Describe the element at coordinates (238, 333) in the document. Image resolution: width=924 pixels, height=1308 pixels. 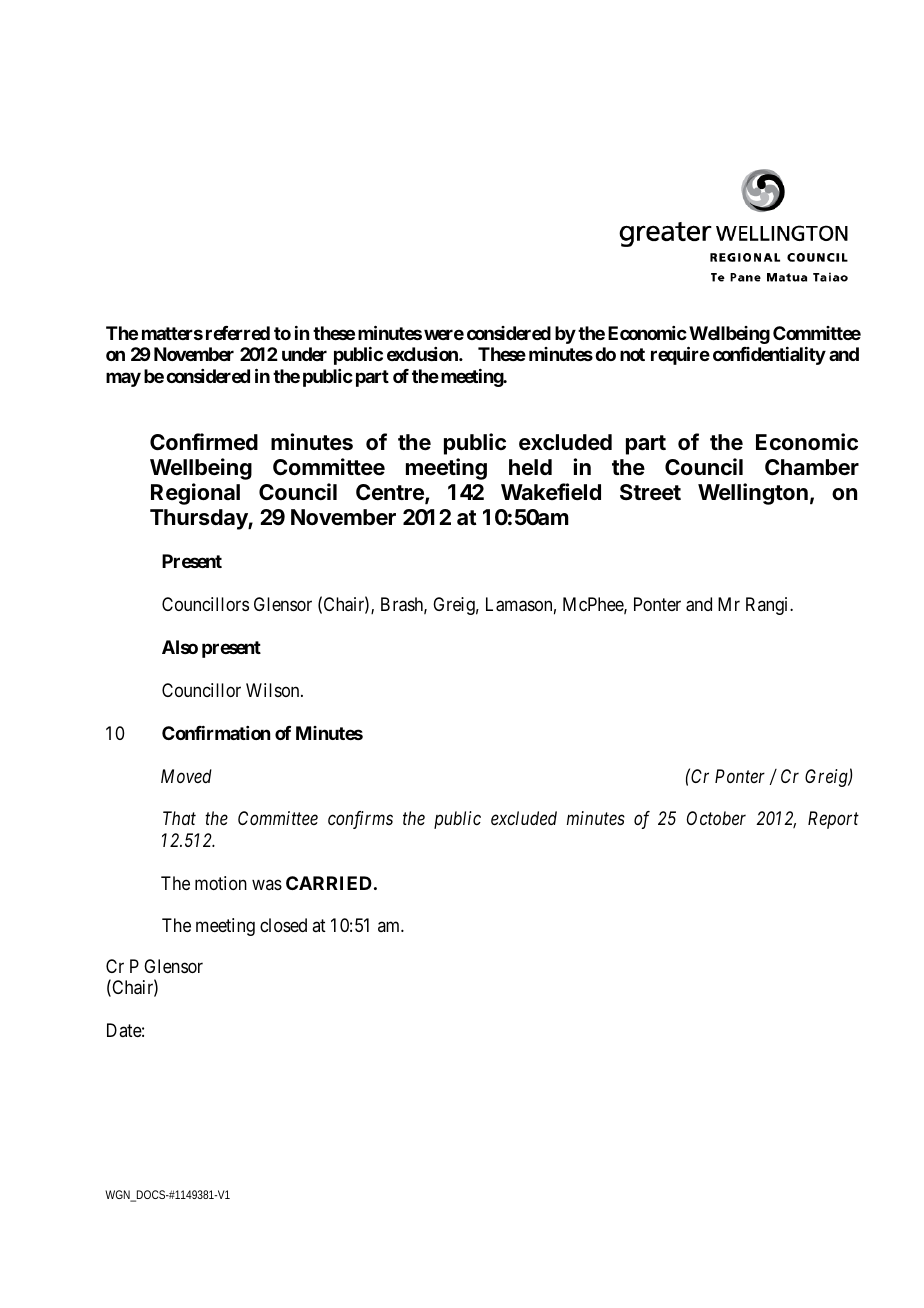
I see `referred` at that location.
